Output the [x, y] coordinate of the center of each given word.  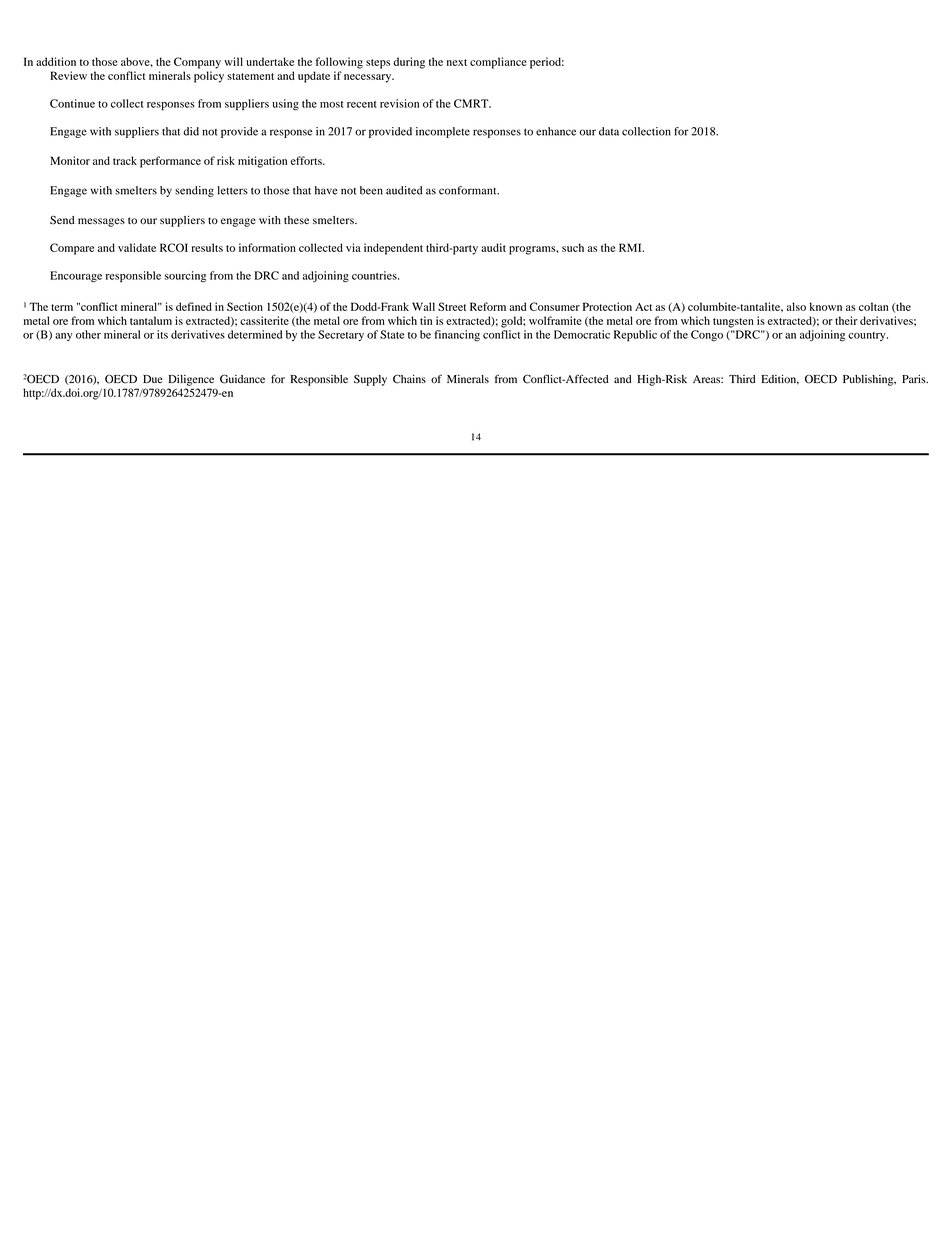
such [573, 247]
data [609, 131]
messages [101, 222]
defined [194, 306]
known [826, 306]
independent [393, 249]
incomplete [443, 132]
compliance [498, 63]
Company [197, 63]
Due [153, 379]
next [457, 62]
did [191, 131]
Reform [488, 306]
